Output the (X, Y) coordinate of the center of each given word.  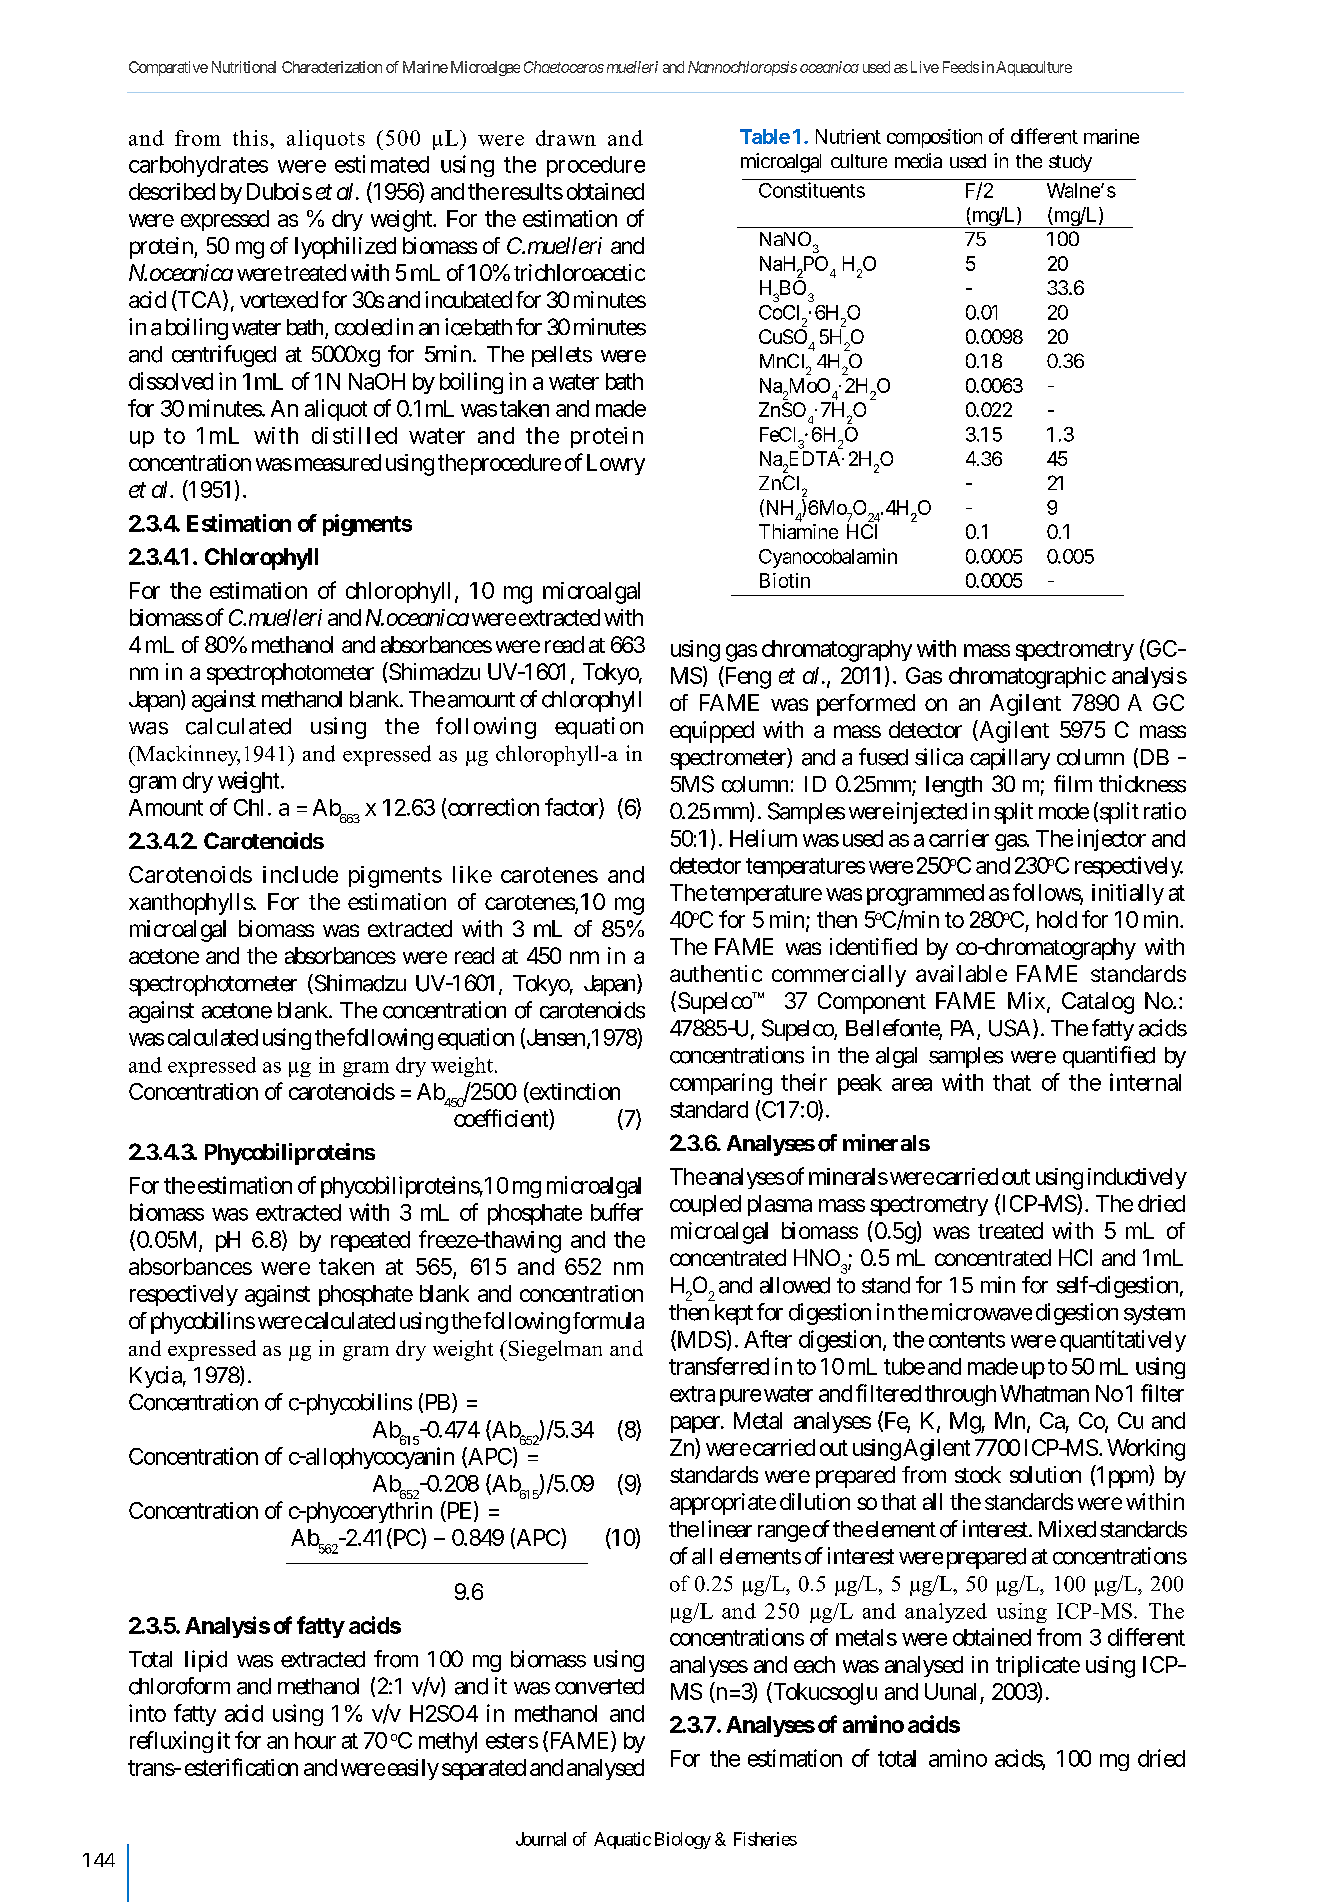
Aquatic (622, 1840)
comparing (721, 1084)
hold (1057, 919)
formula (608, 1320)
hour (315, 1740)
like (472, 874)
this (252, 138)
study (1070, 163)
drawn (566, 138)
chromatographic (1027, 678)
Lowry (616, 464)
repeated (370, 1241)
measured (338, 462)
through (960, 1395)
